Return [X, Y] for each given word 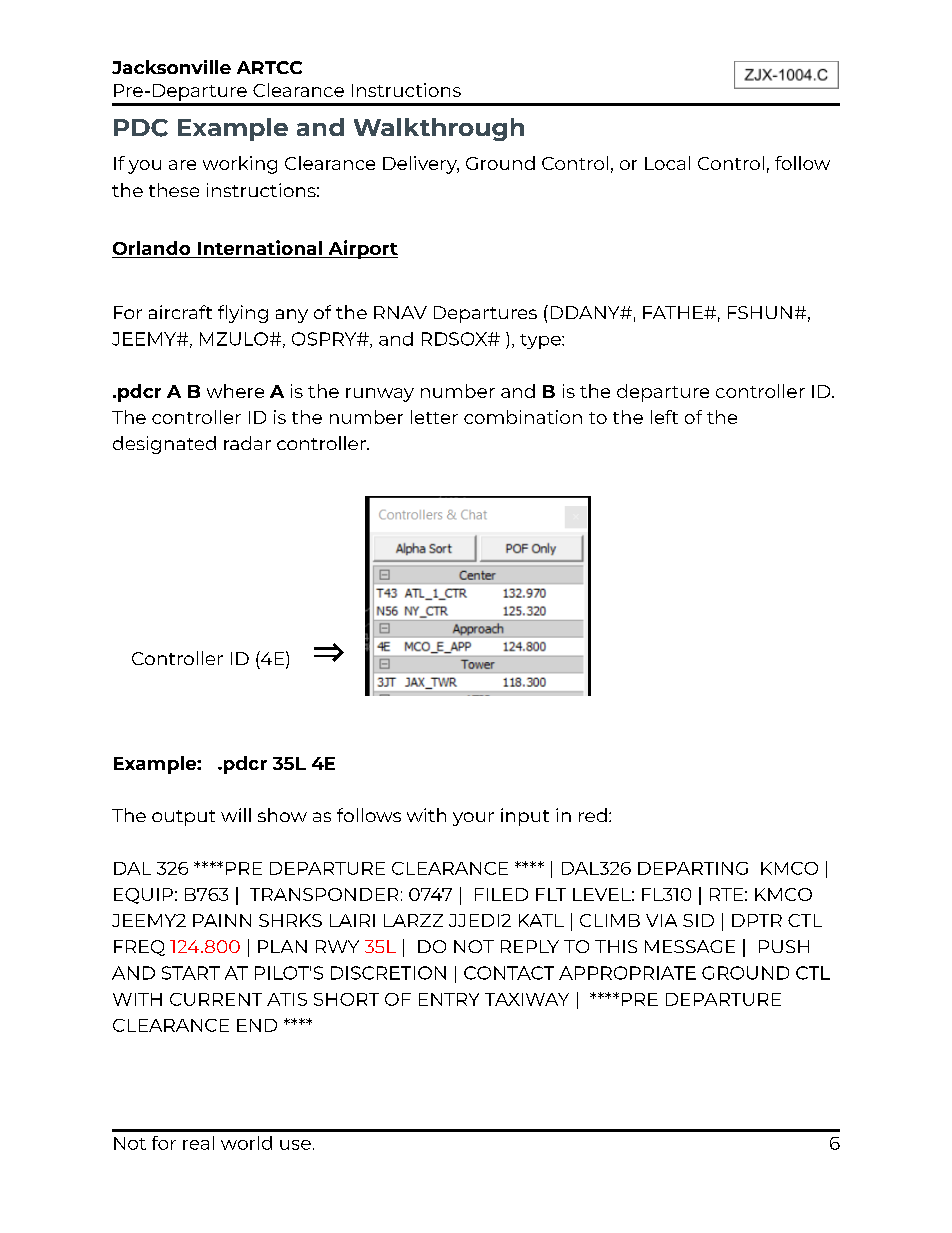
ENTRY [449, 999]
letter [434, 417]
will [236, 815]
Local [667, 163]
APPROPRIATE [627, 973]
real [198, 1143]
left [664, 417]
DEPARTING [693, 868]
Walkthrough [439, 129]
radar [247, 443]
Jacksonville [171, 67]
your [473, 819]
